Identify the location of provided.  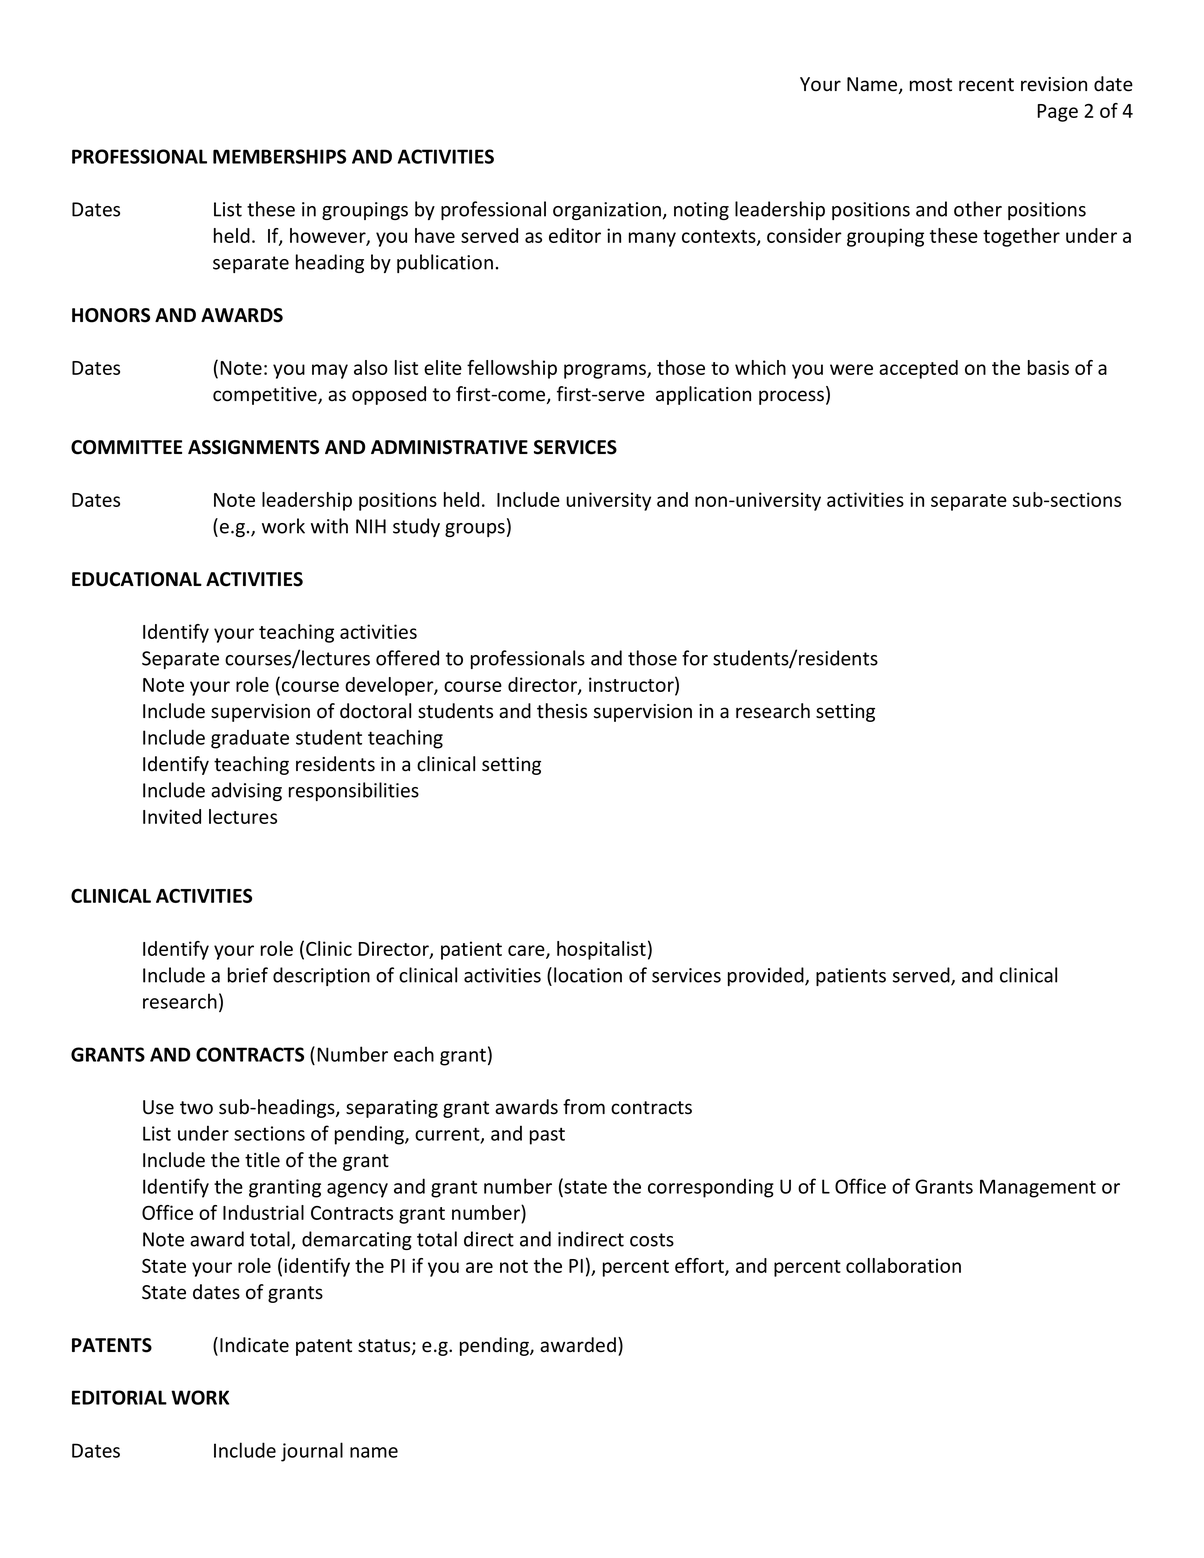
(767, 976).
